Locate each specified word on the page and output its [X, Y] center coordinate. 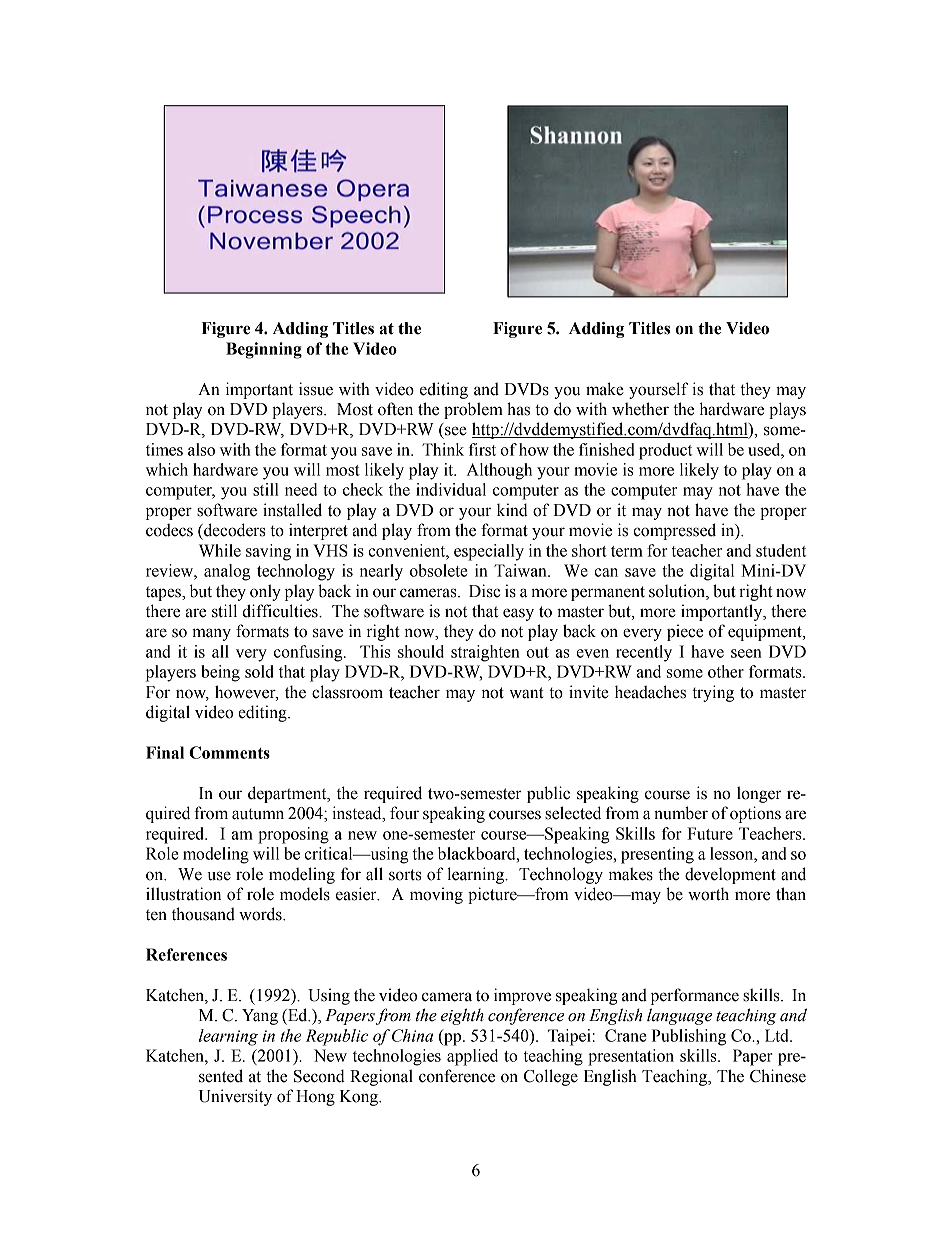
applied [472, 1057]
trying [713, 693]
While [220, 550]
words [261, 914]
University [235, 1097]
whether [640, 409]
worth [708, 894]
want [526, 693]
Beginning [264, 350]
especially [489, 552]
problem [473, 410]
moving [436, 895]
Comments [229, 752]
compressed [674, 531]
